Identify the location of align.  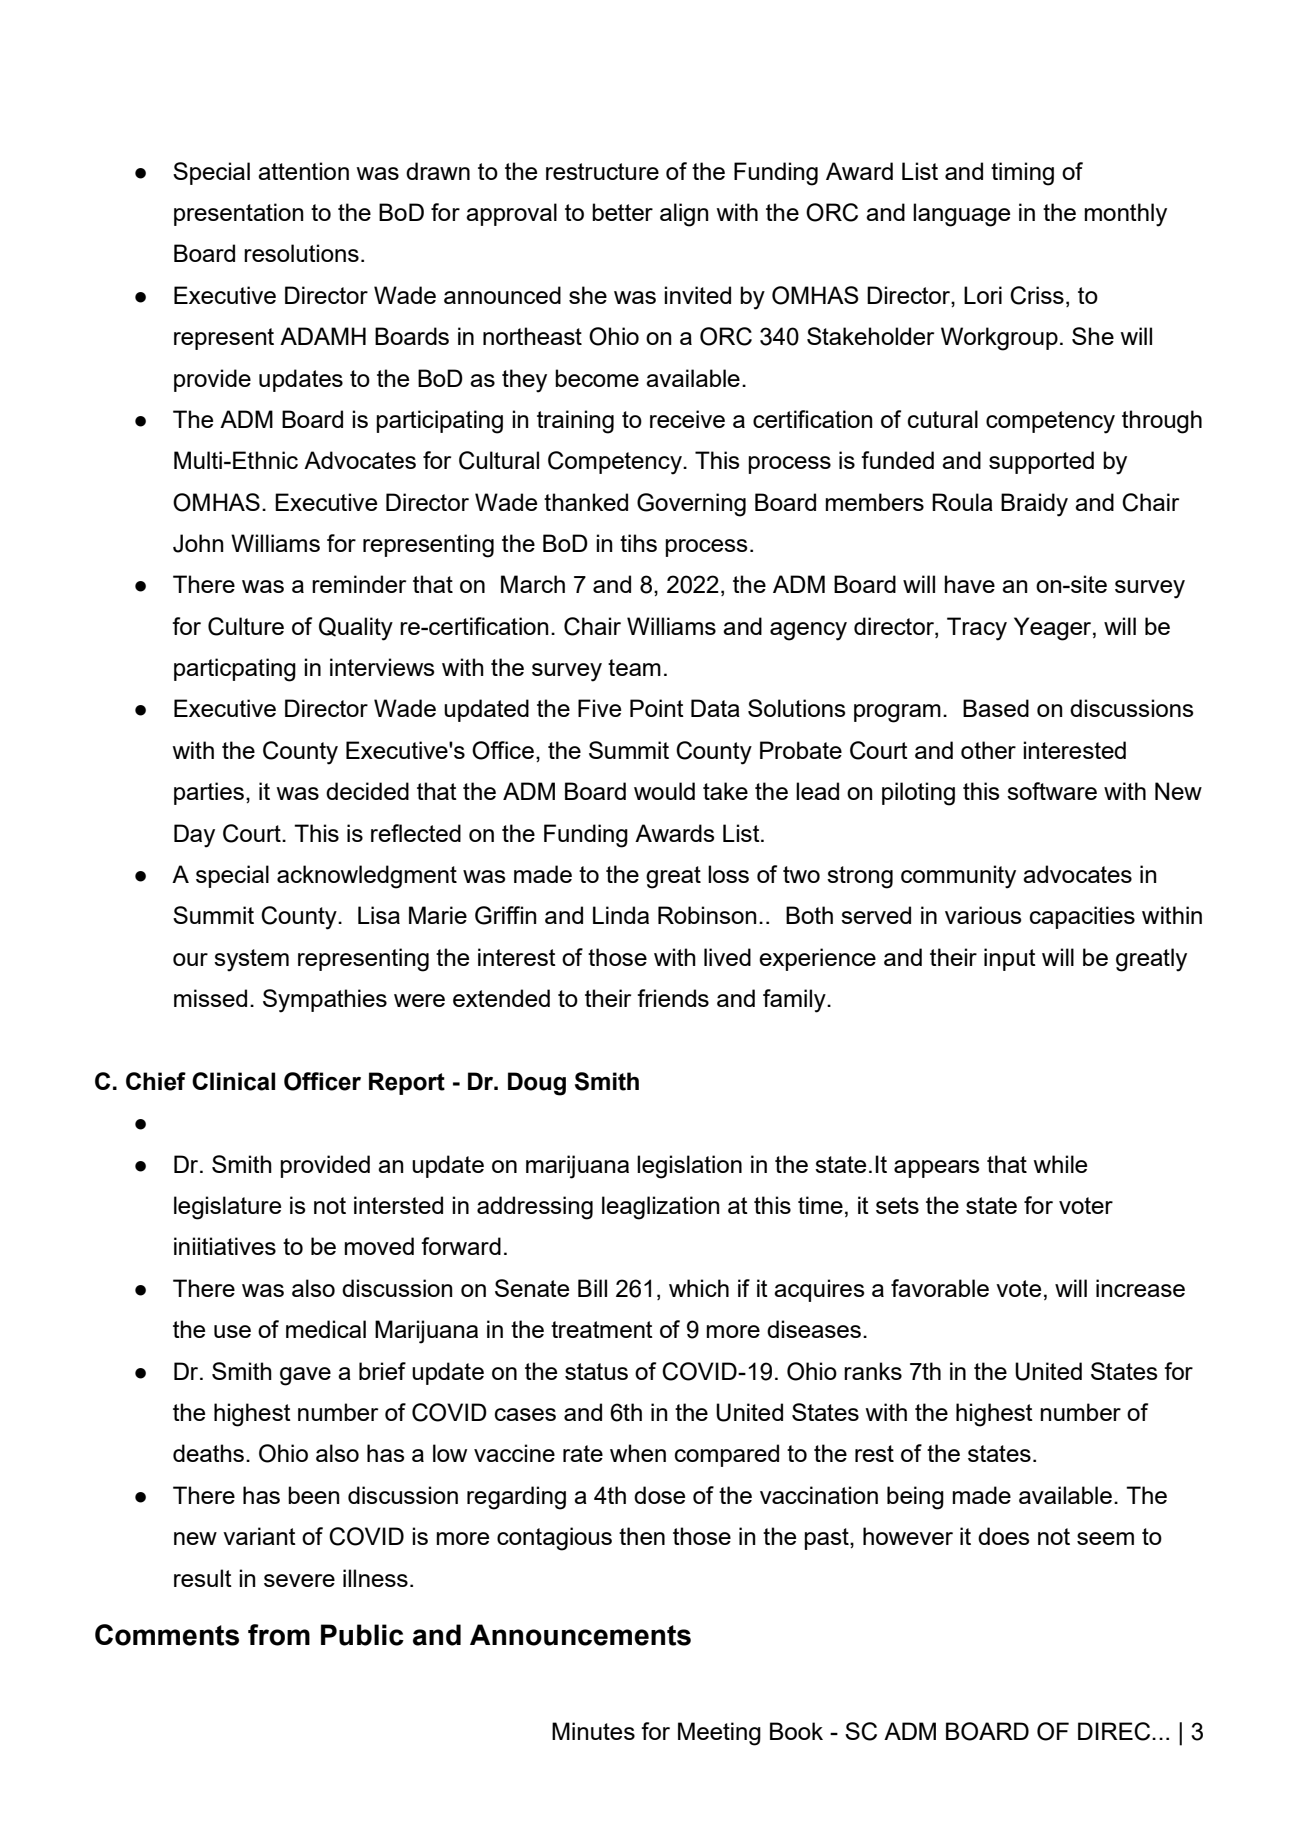
(684, 215).
